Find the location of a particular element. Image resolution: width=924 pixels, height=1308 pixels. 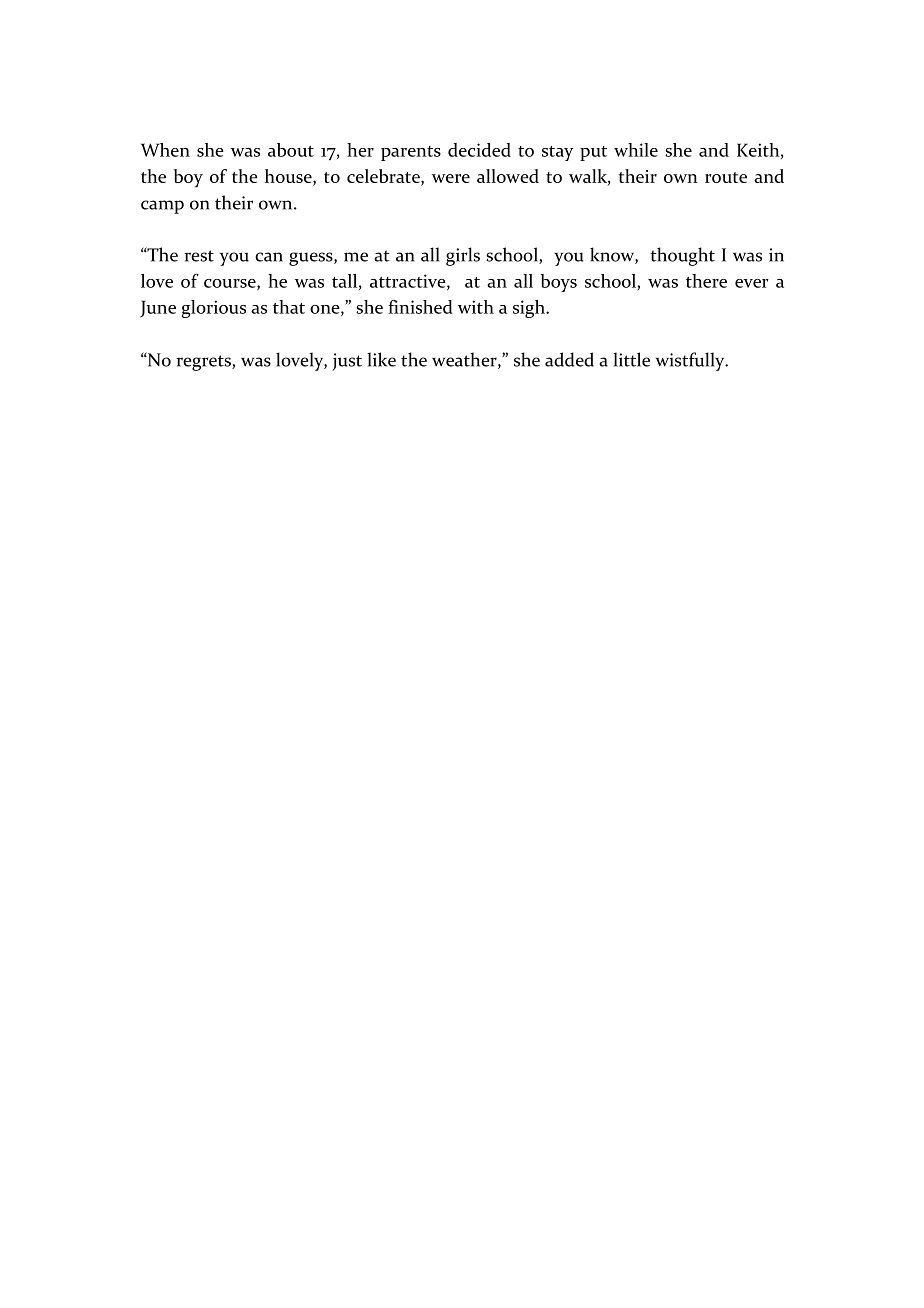

girls is located at coordinates (463, 256).
